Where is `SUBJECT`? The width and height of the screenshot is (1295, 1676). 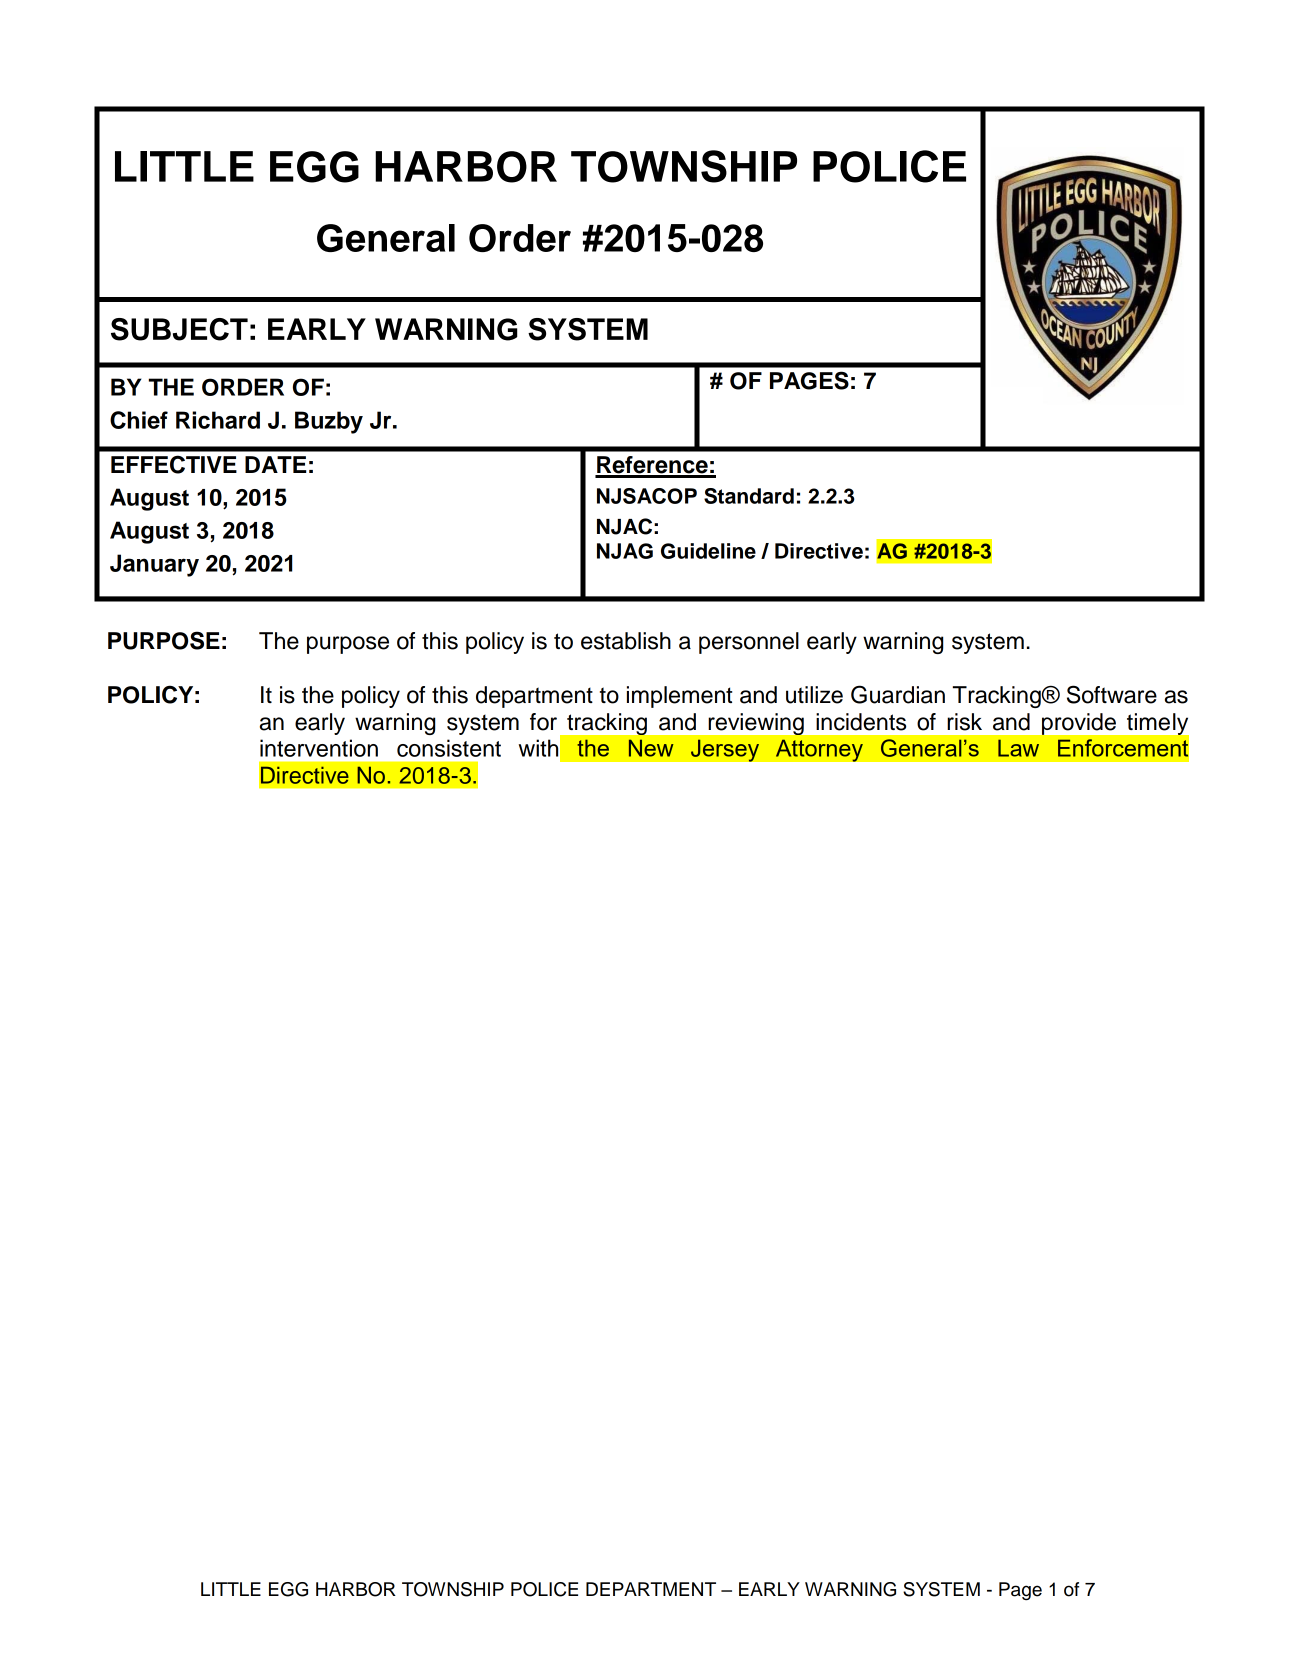 SUBJECT is located at coordinates (179, 329).
